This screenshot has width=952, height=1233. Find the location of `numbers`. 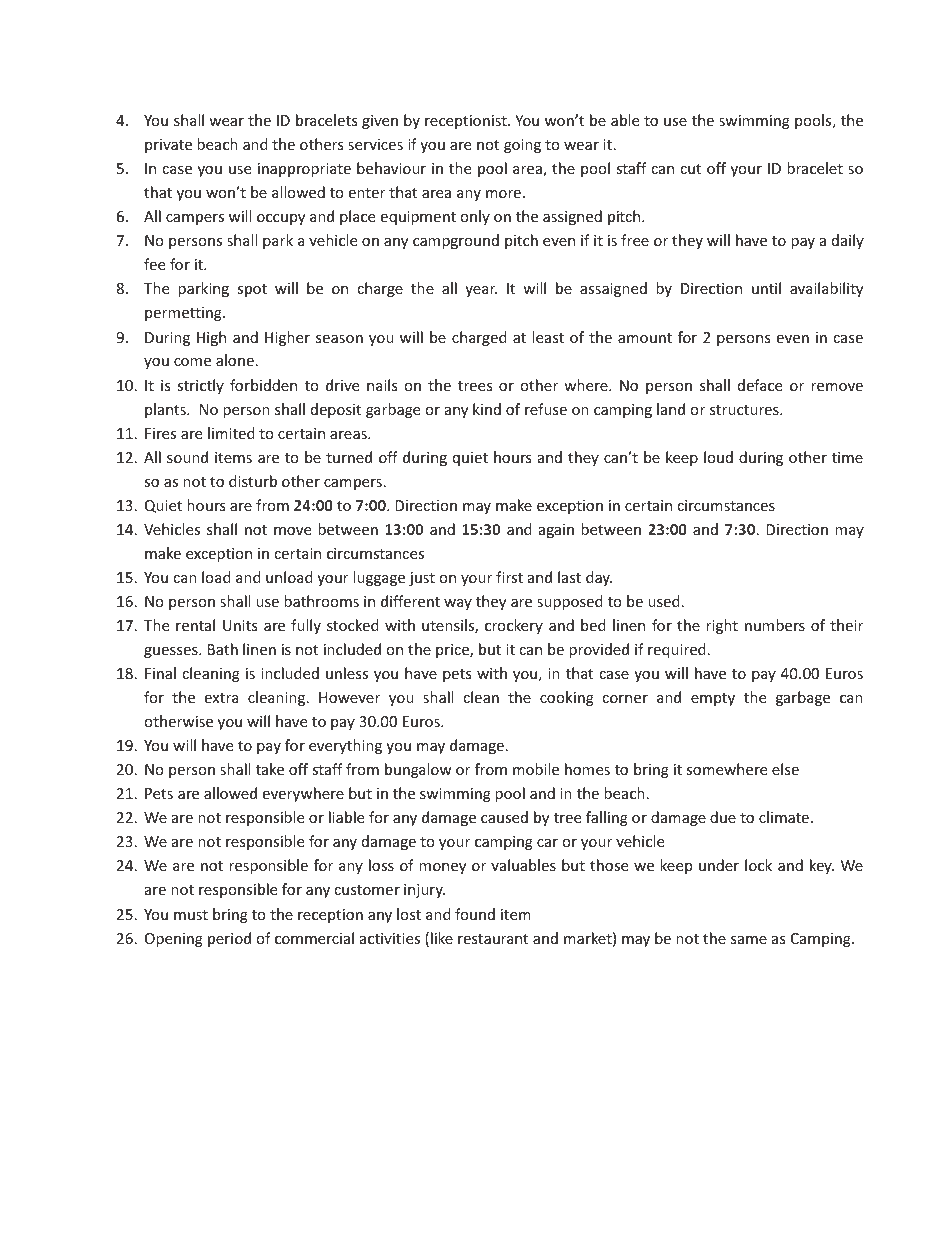

numbers is located at coordinates (775, 625).
